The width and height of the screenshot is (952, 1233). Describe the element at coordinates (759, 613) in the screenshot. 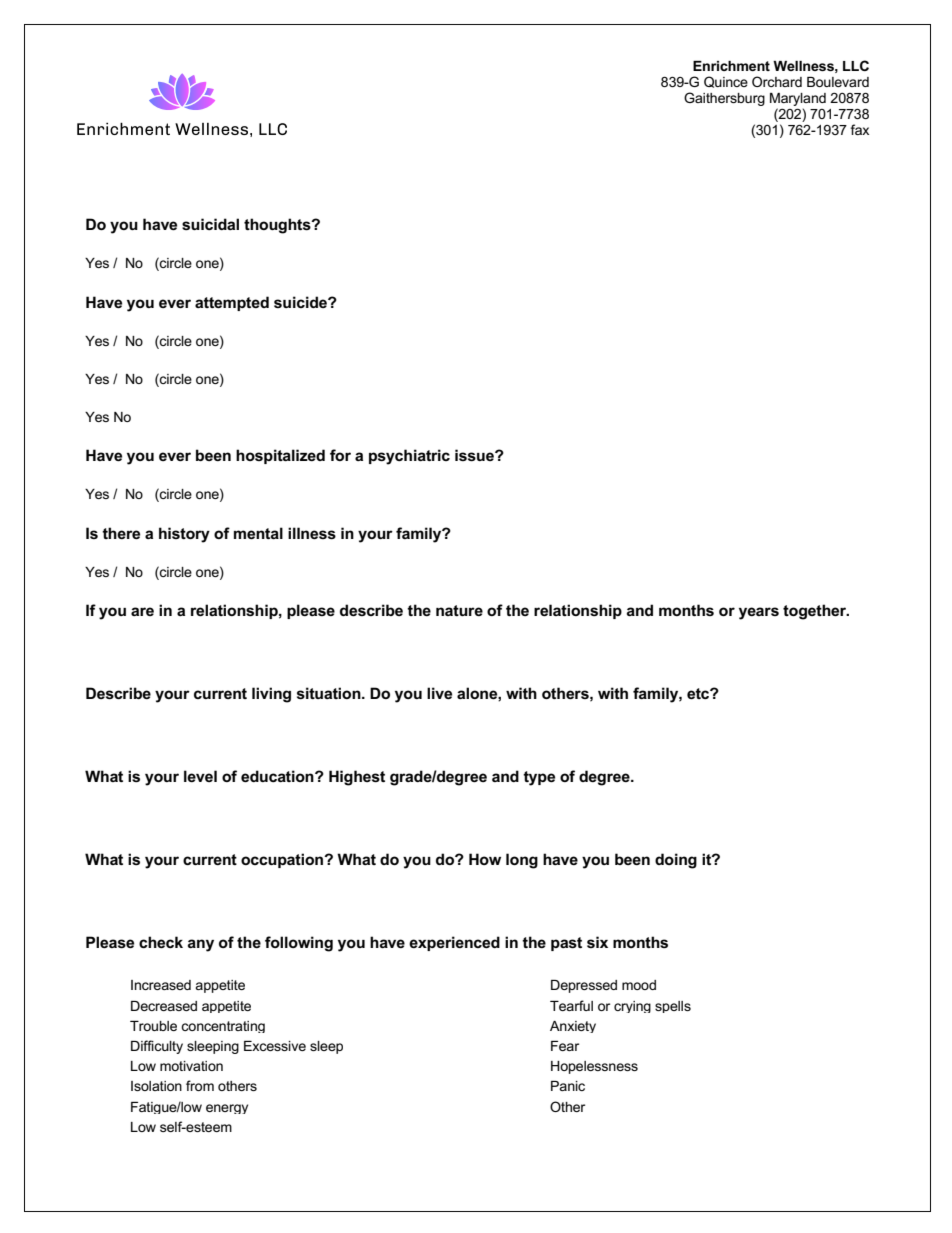

I see `years` at that location.
